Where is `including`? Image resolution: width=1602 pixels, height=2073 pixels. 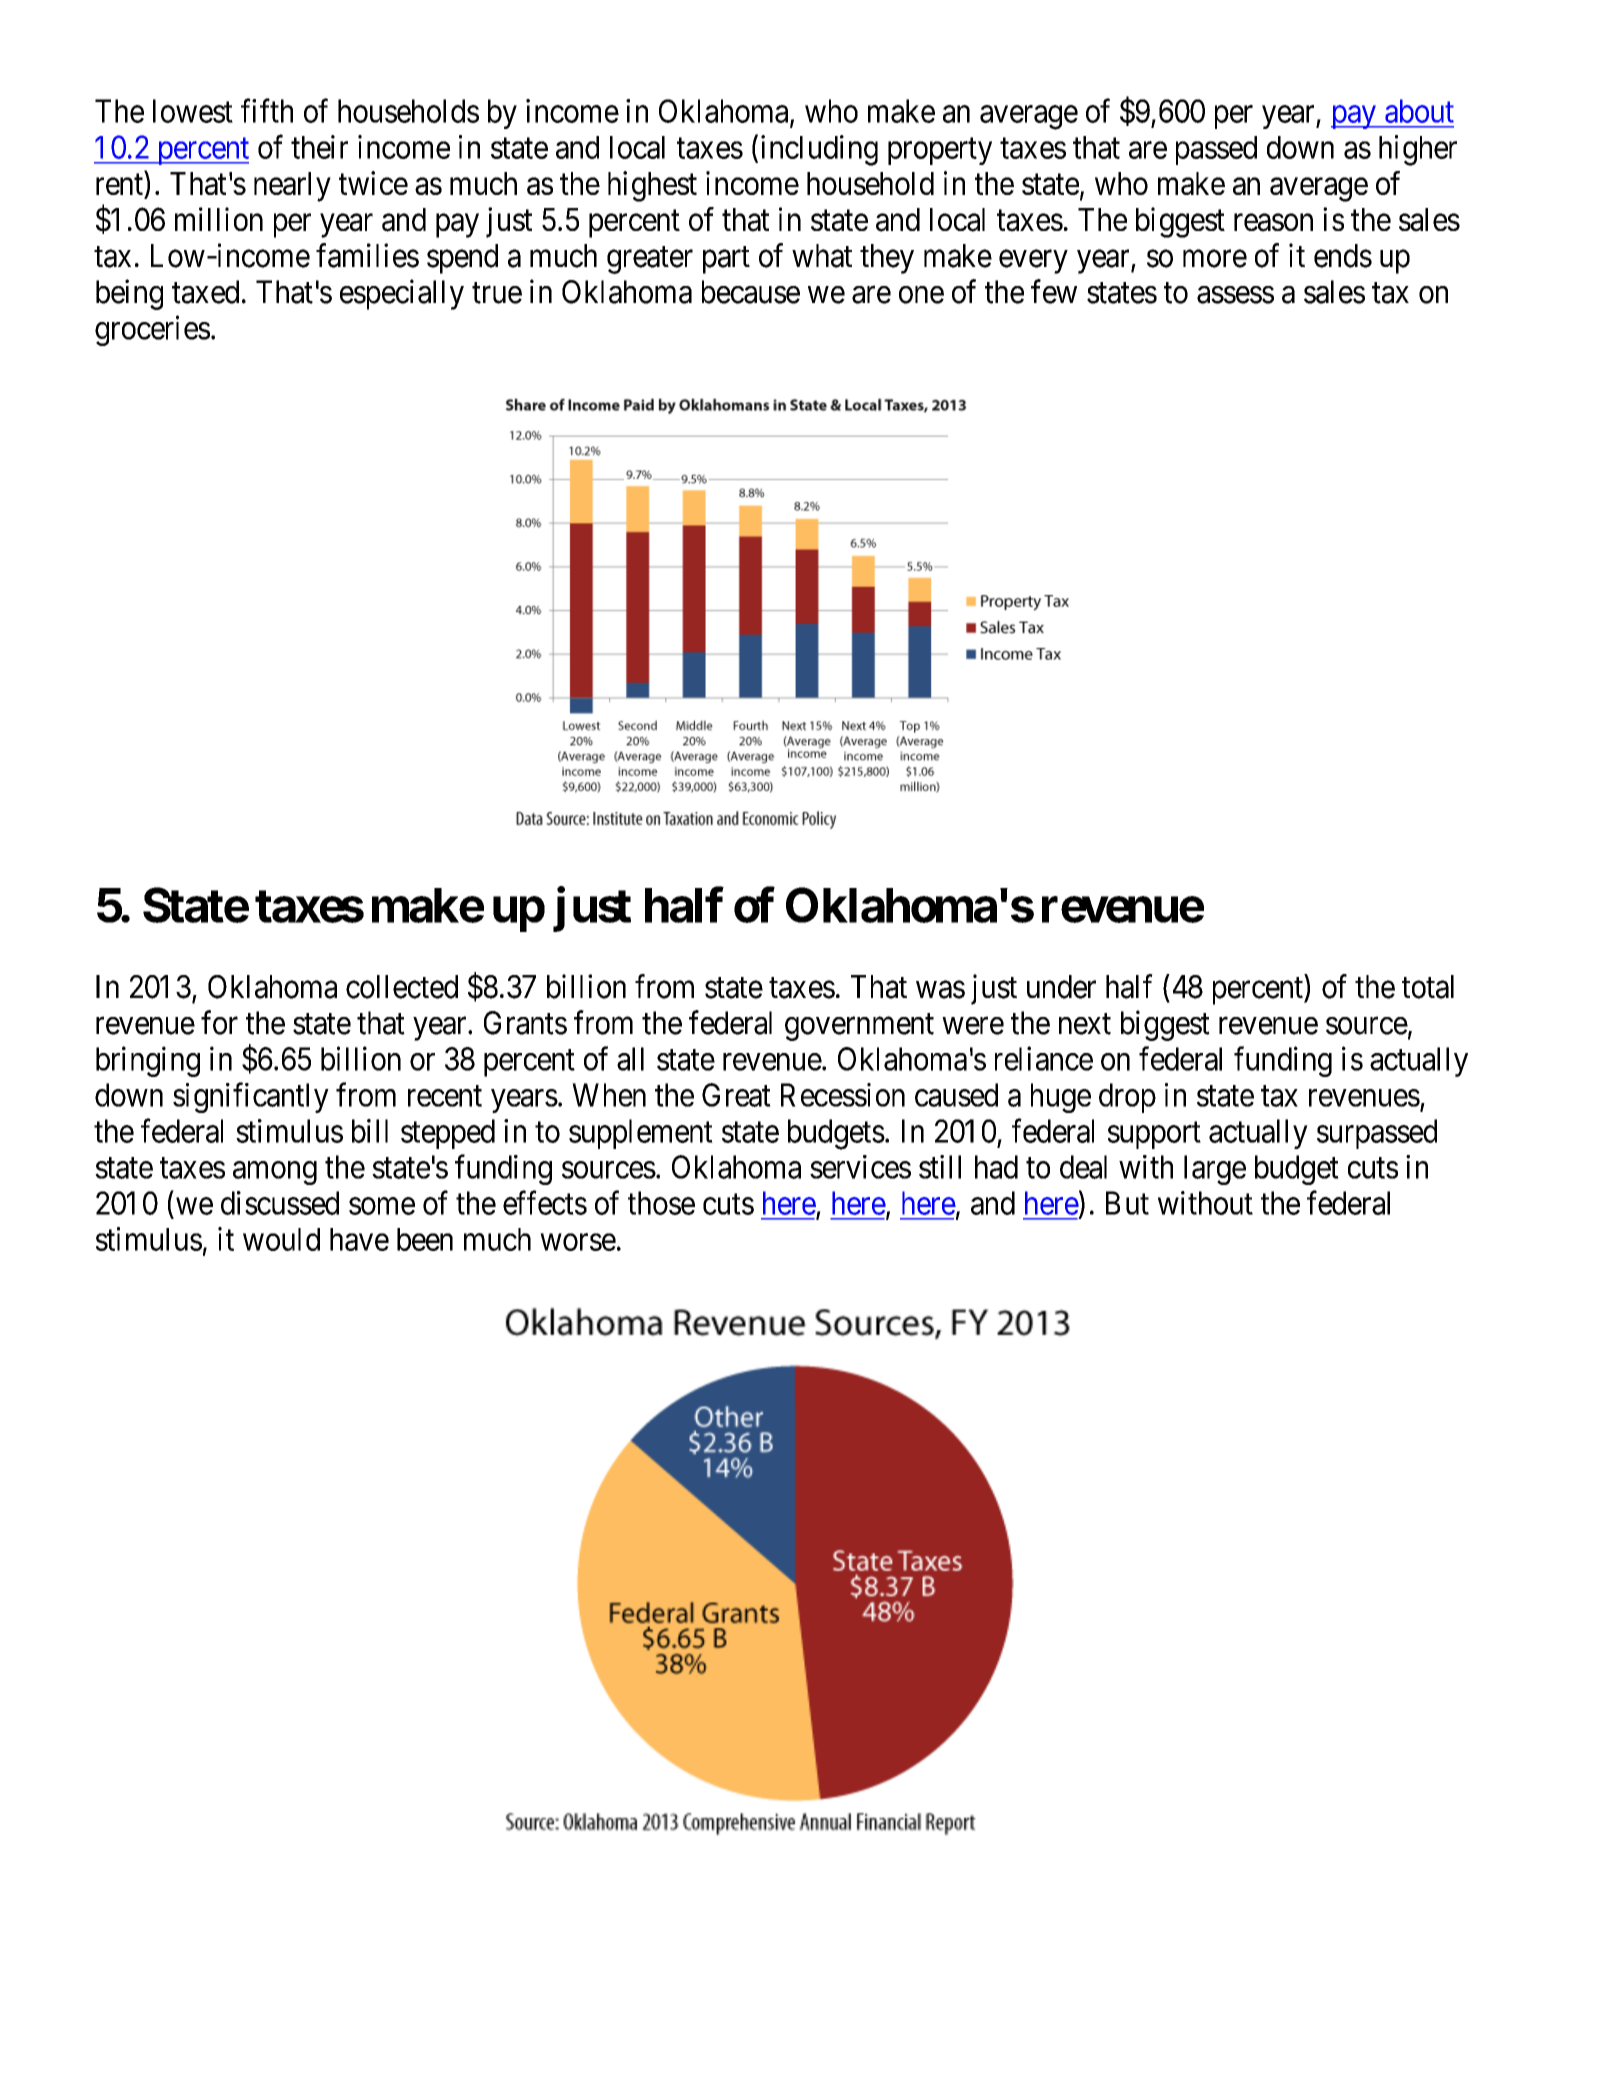
including is located at coordinates (819, 150).
